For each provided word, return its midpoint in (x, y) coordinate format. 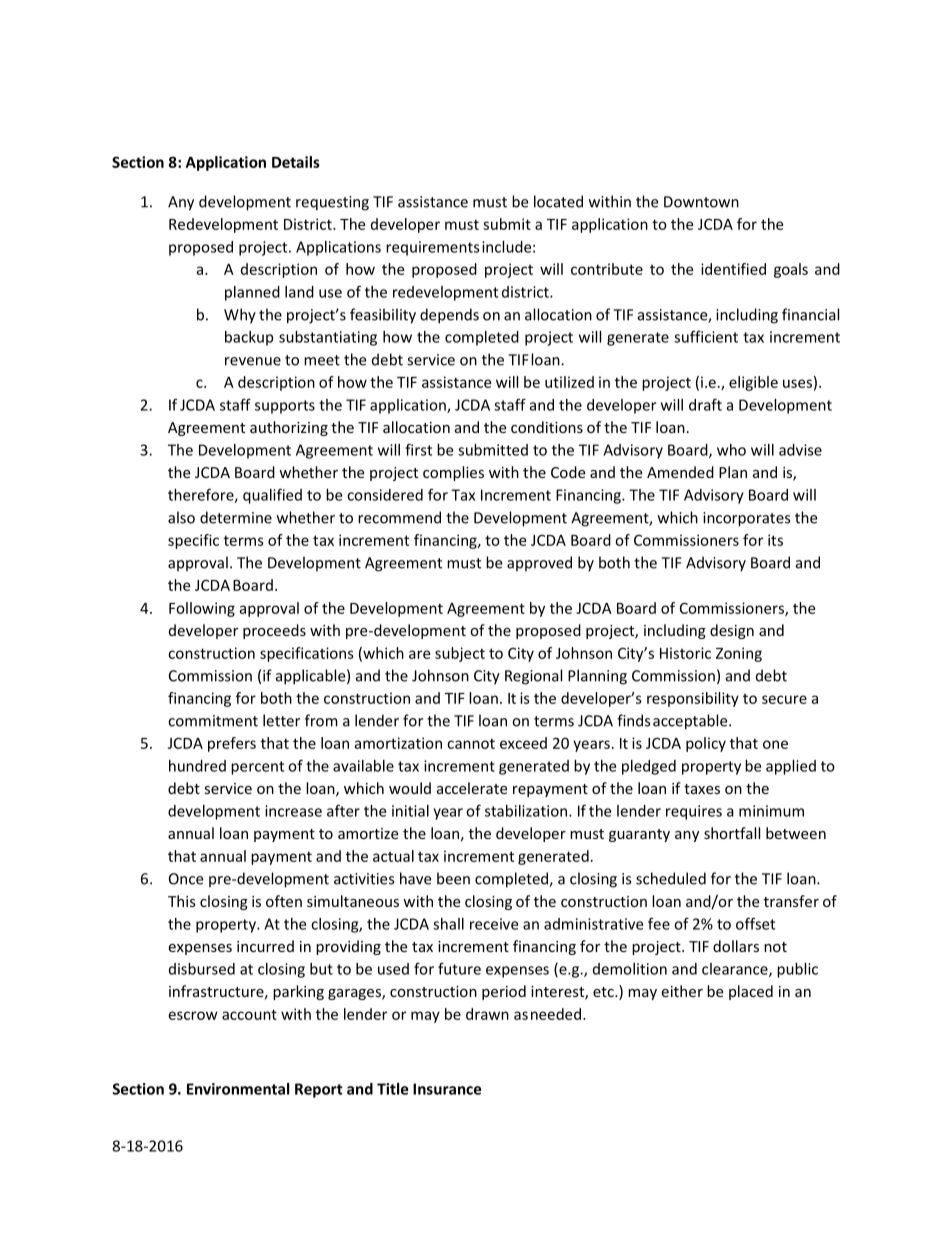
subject (460, 654)
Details (296, 162)
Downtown (701, 202)
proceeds (274, 631)
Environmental (238, 1089)
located (558, 201)
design (732, 631)
